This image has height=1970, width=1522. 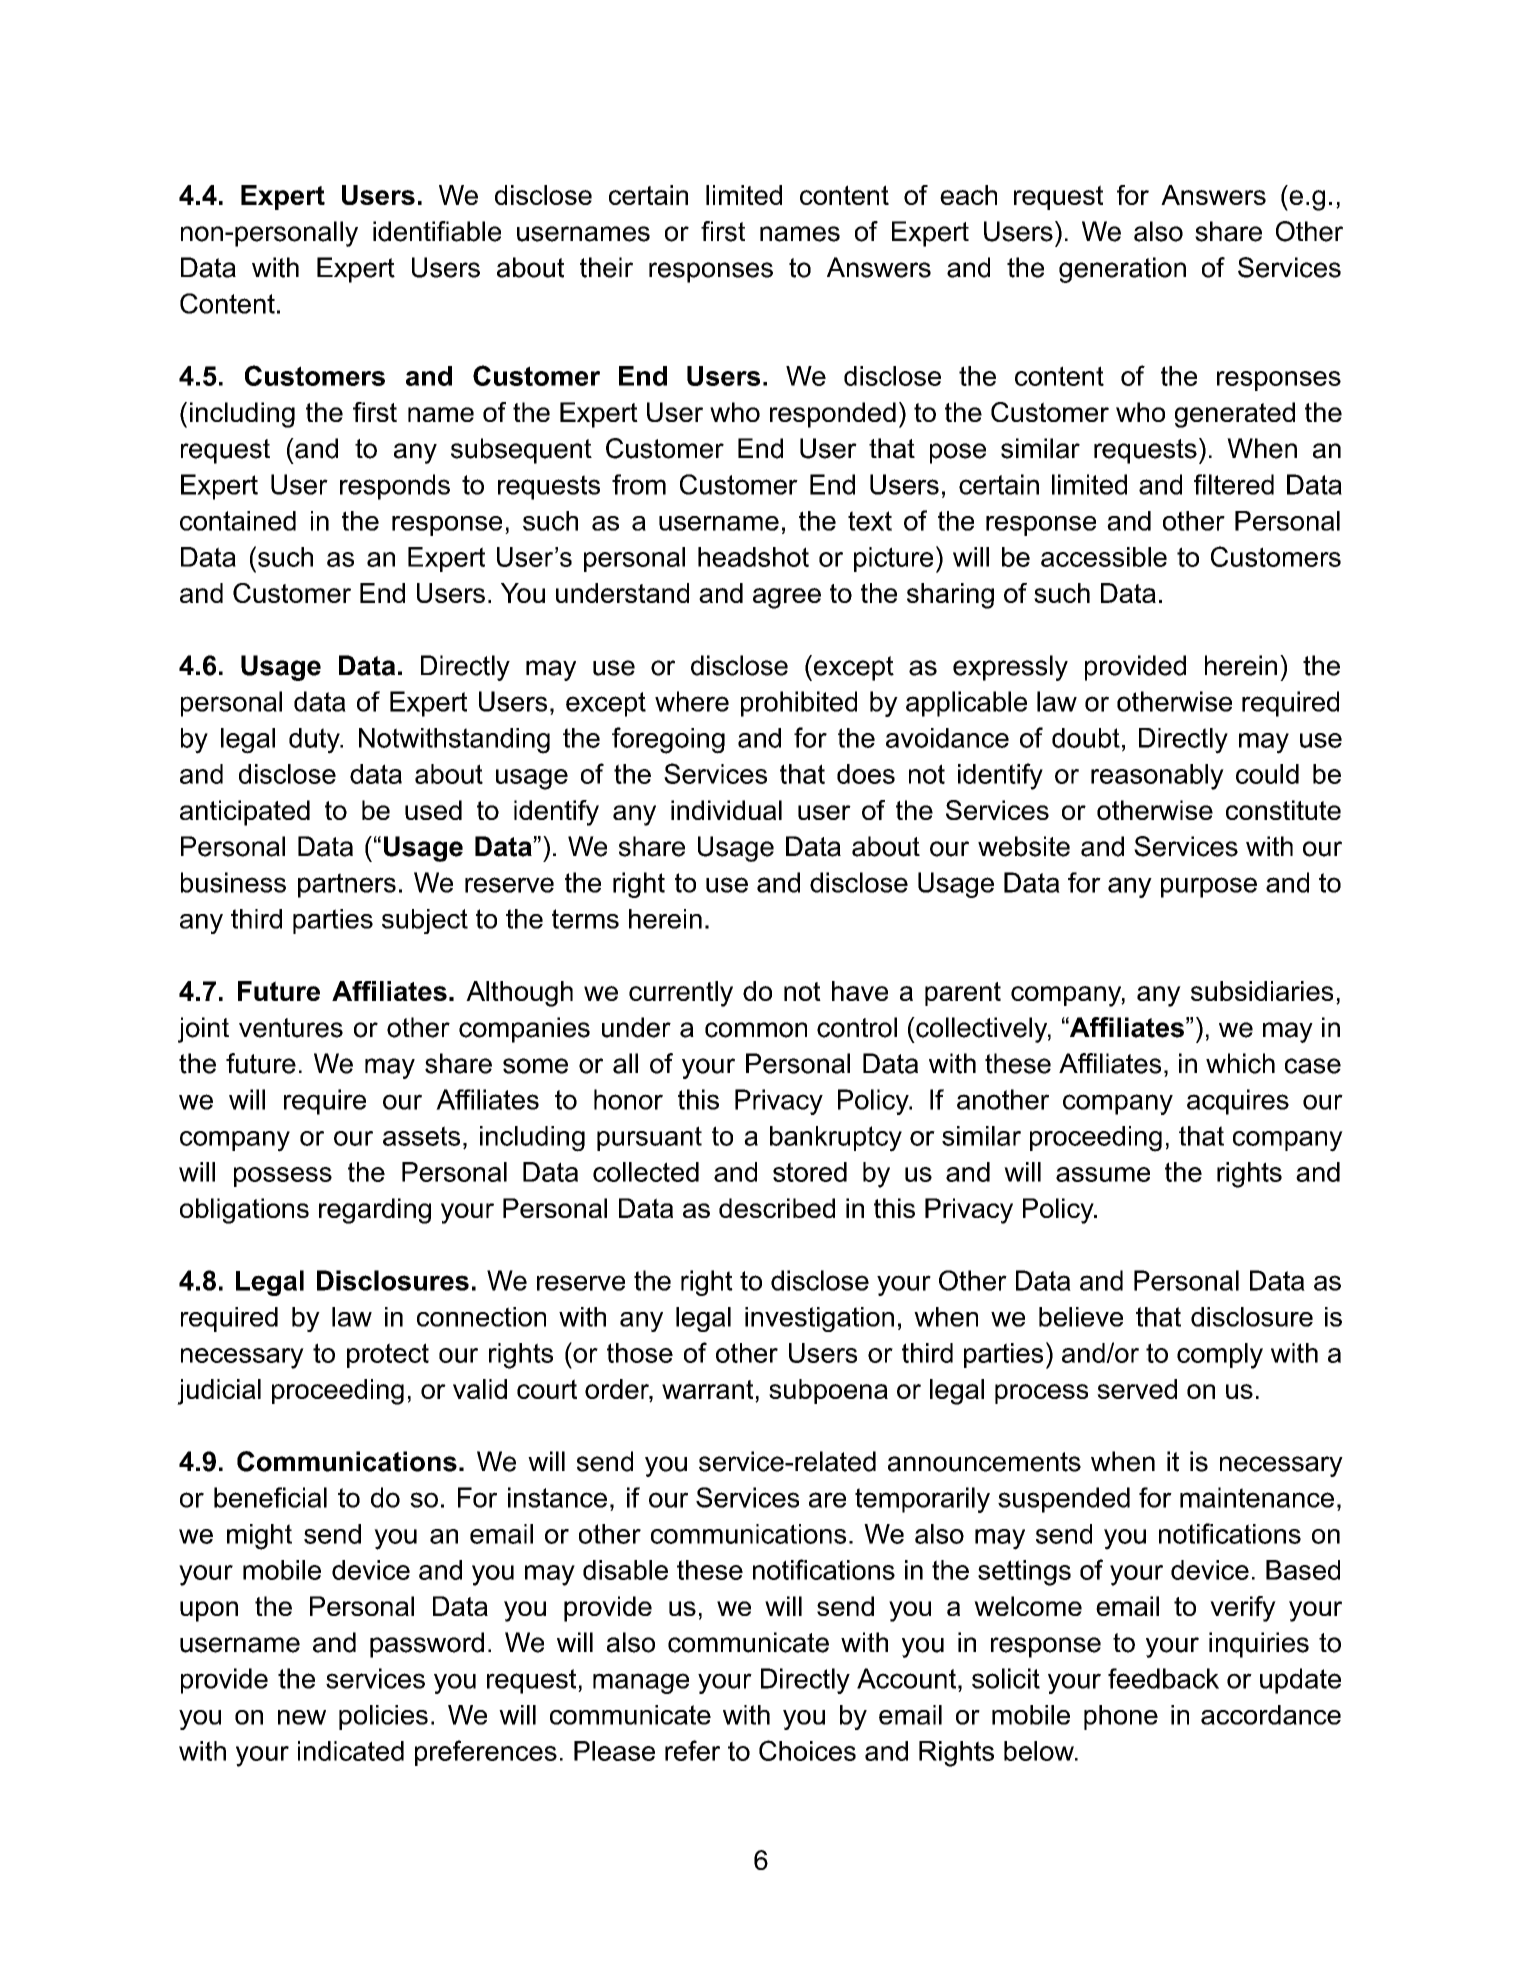 What do you see at coordinates (1122, 270) in the image?
I see `generation` at bounding box center [1122, 270].
